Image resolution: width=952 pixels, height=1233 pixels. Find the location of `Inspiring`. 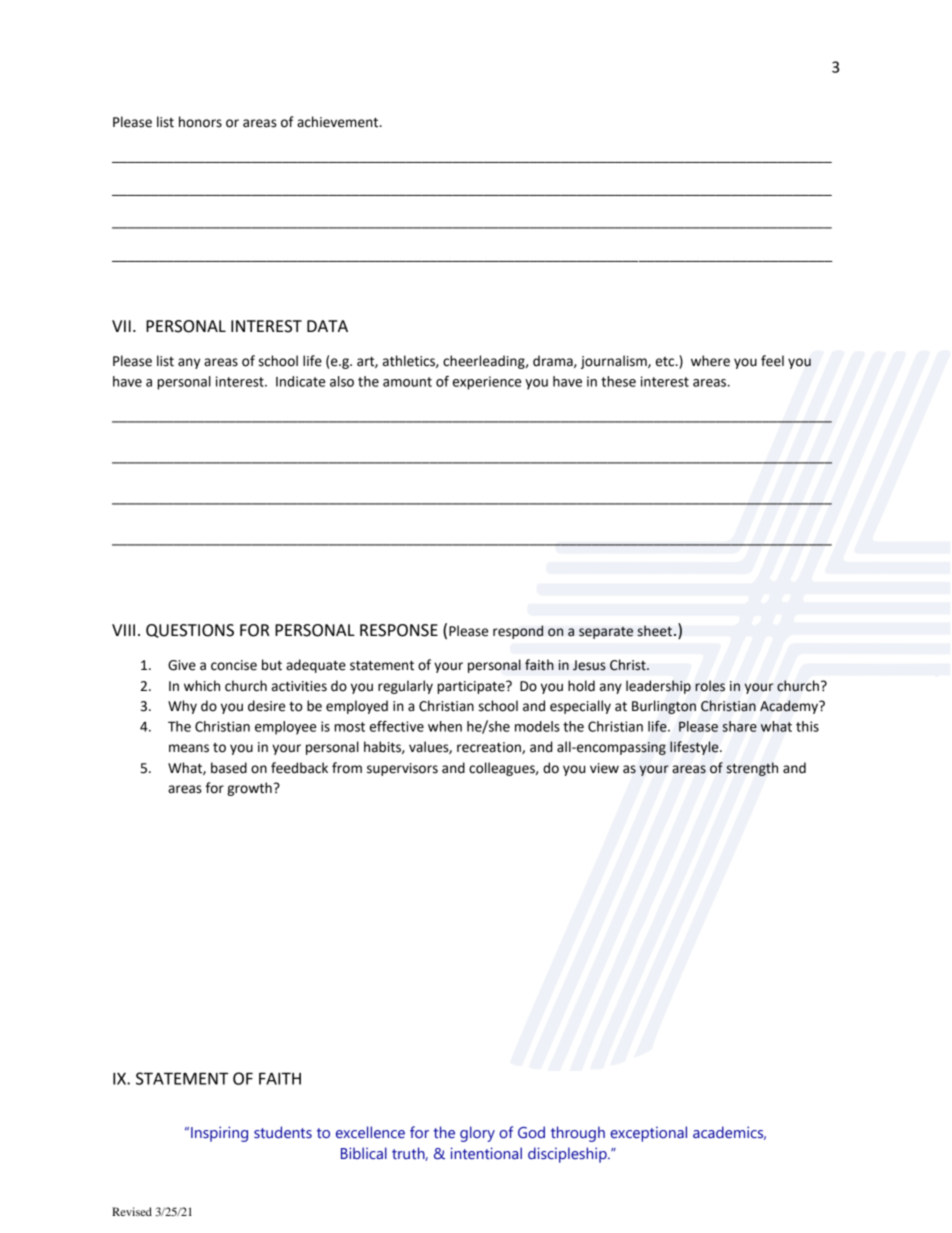

Inspiring is located at coordinates (219, 1134).
